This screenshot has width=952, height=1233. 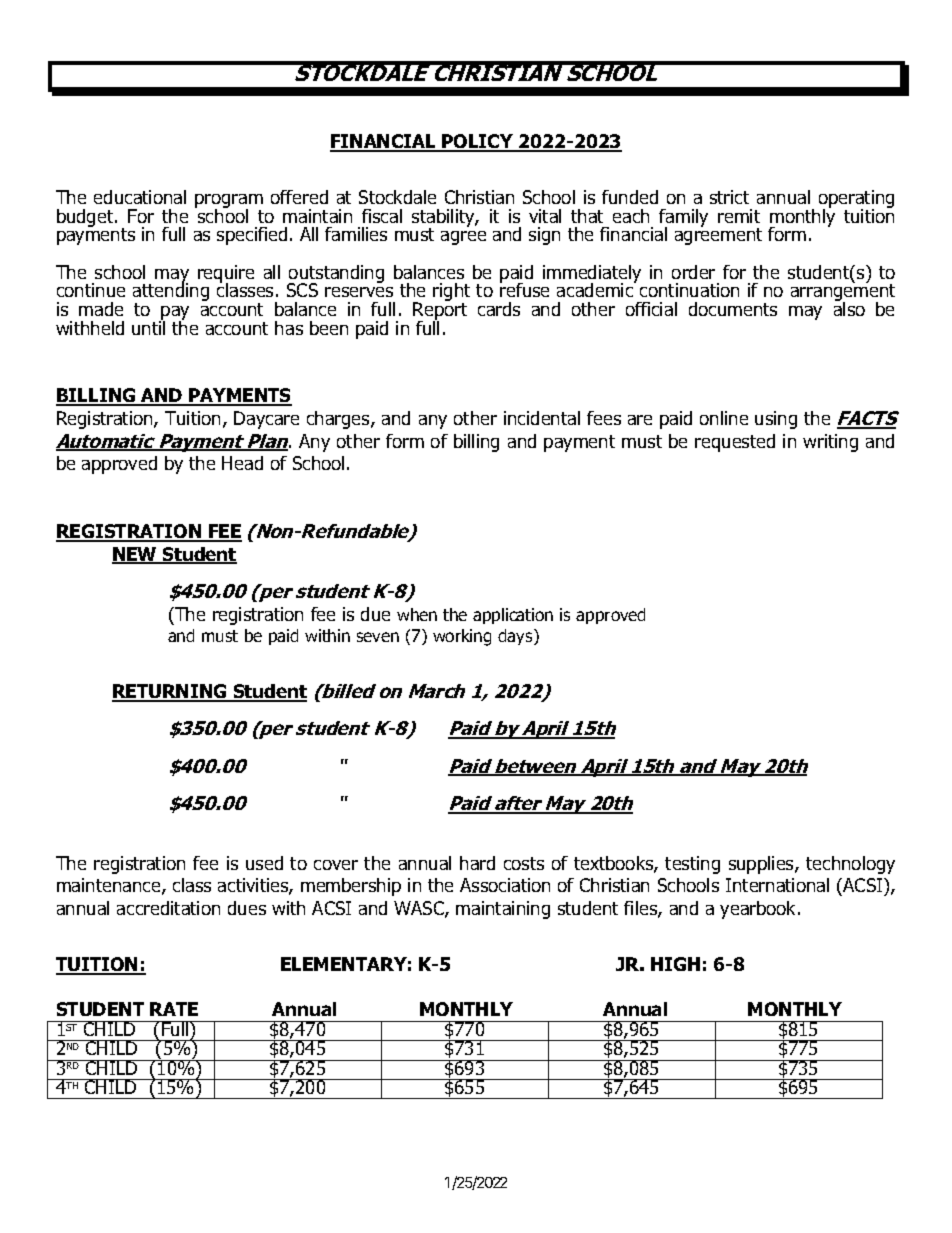 What do you see at coordinates (477, 142) in the screenshot?
I see `POLICY` at bounding box center [477, 142].
